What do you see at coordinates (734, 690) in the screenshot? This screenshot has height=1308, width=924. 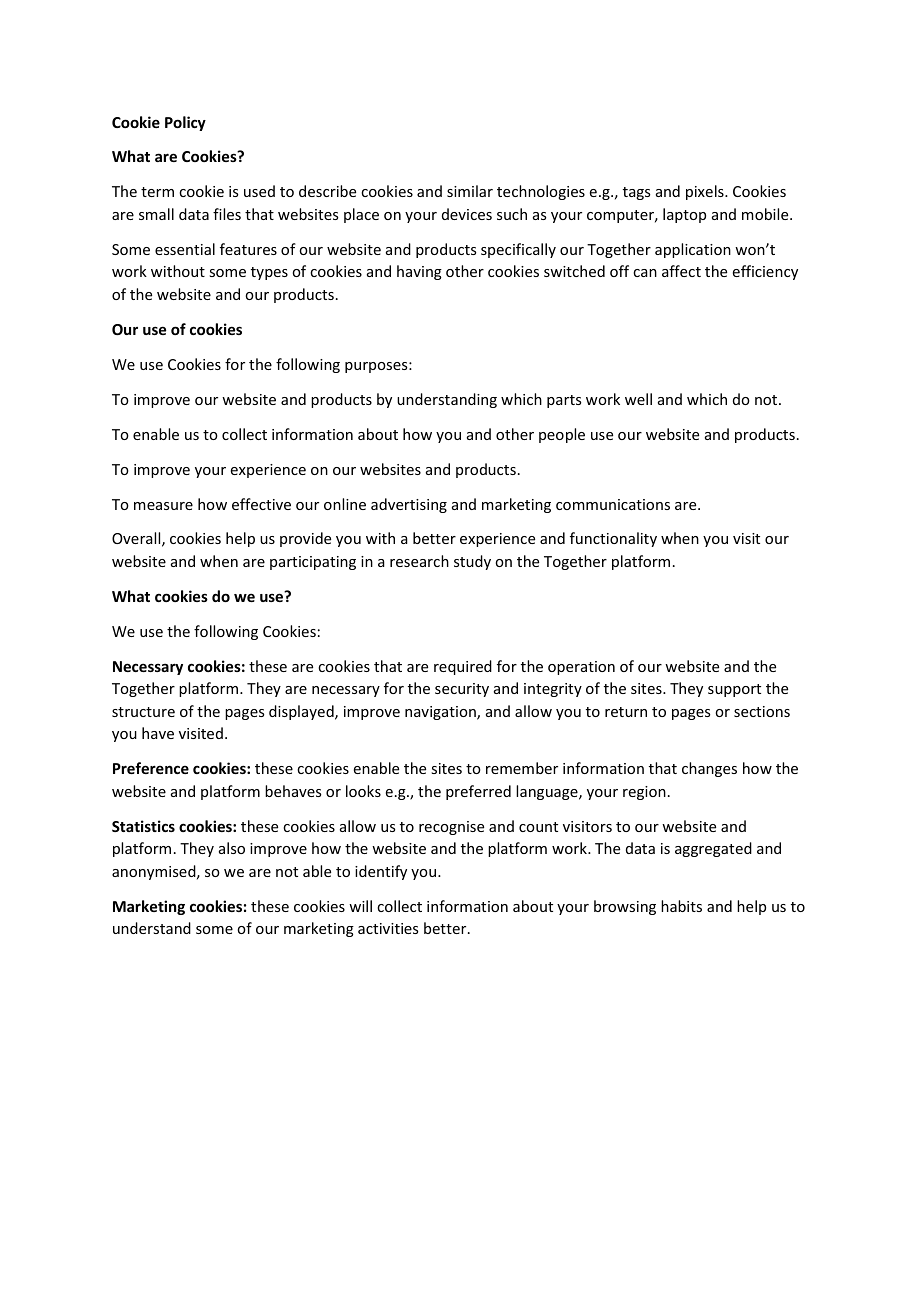 I see `support` at bounding box center [734, 690].
